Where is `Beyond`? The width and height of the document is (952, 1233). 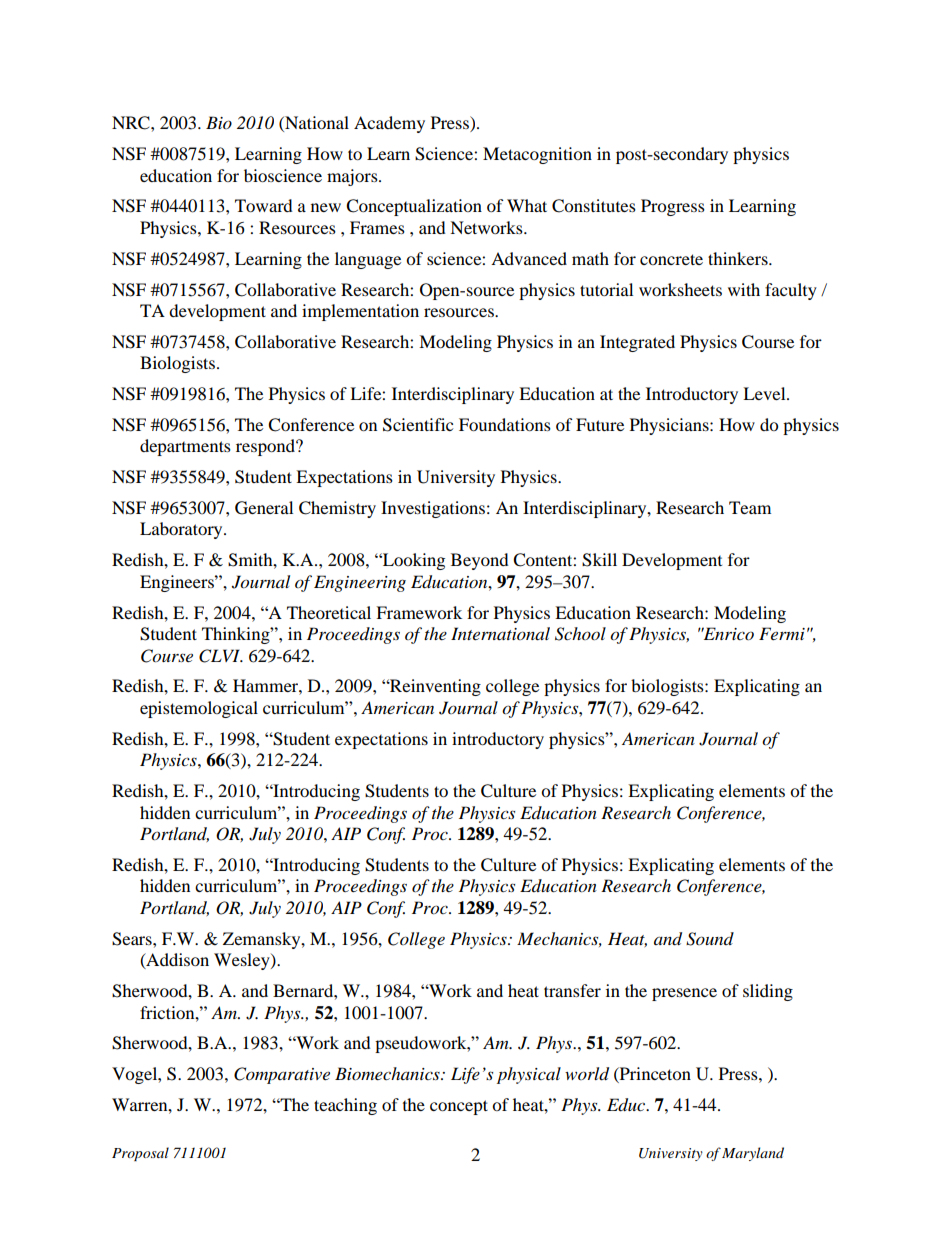 Beyond is located at coordinates (480, 561).
